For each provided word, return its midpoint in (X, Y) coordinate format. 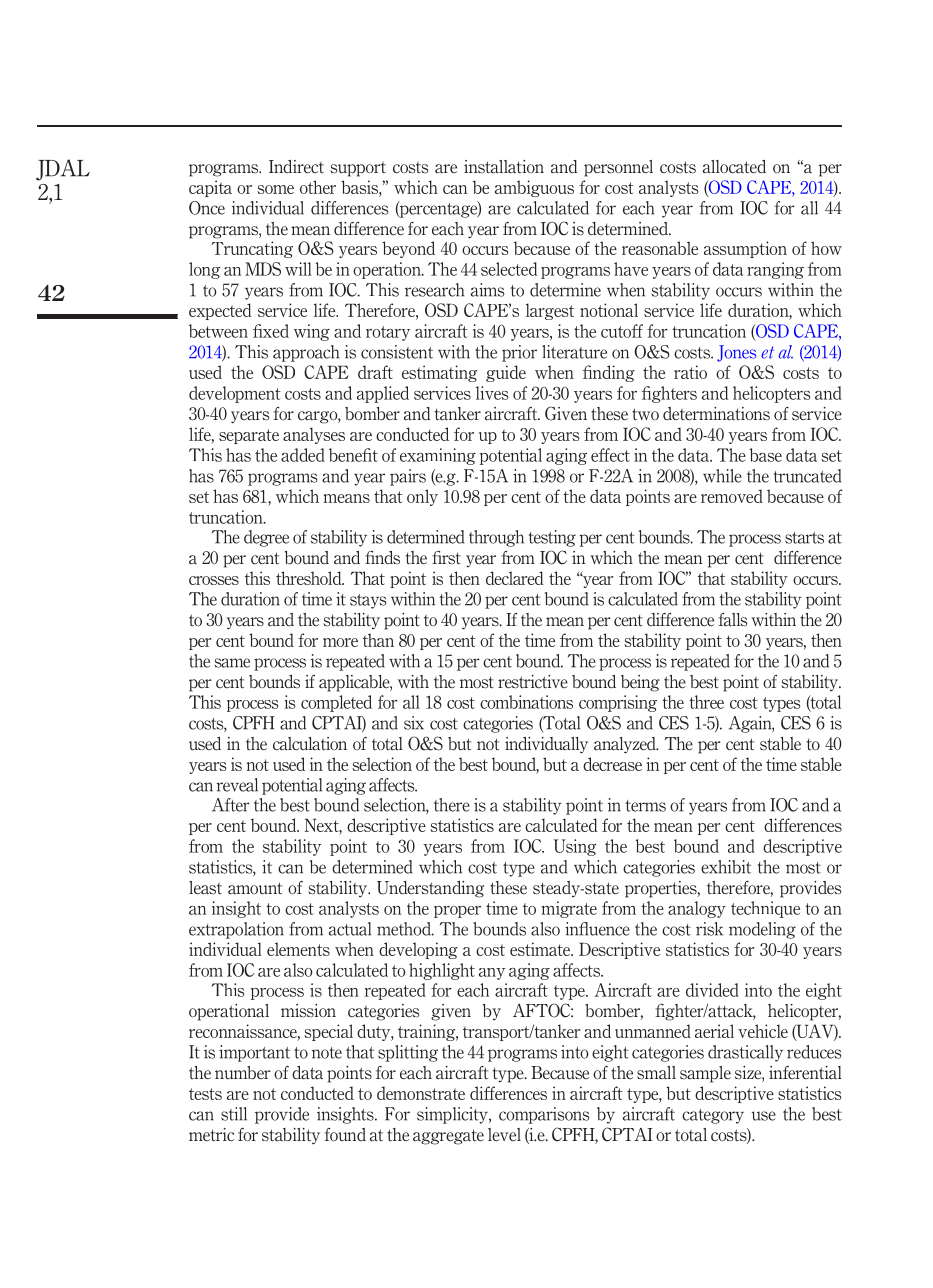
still (234, 1114)
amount (255, 888)
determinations (716, 414)
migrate (569, 909)
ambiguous (534, 188)
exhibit (726, 867)
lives (492, 393)
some (275, 189)
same (232, 663)
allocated (734, 167)
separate (249, 436)
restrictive (533, 682)
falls (733, 620)
